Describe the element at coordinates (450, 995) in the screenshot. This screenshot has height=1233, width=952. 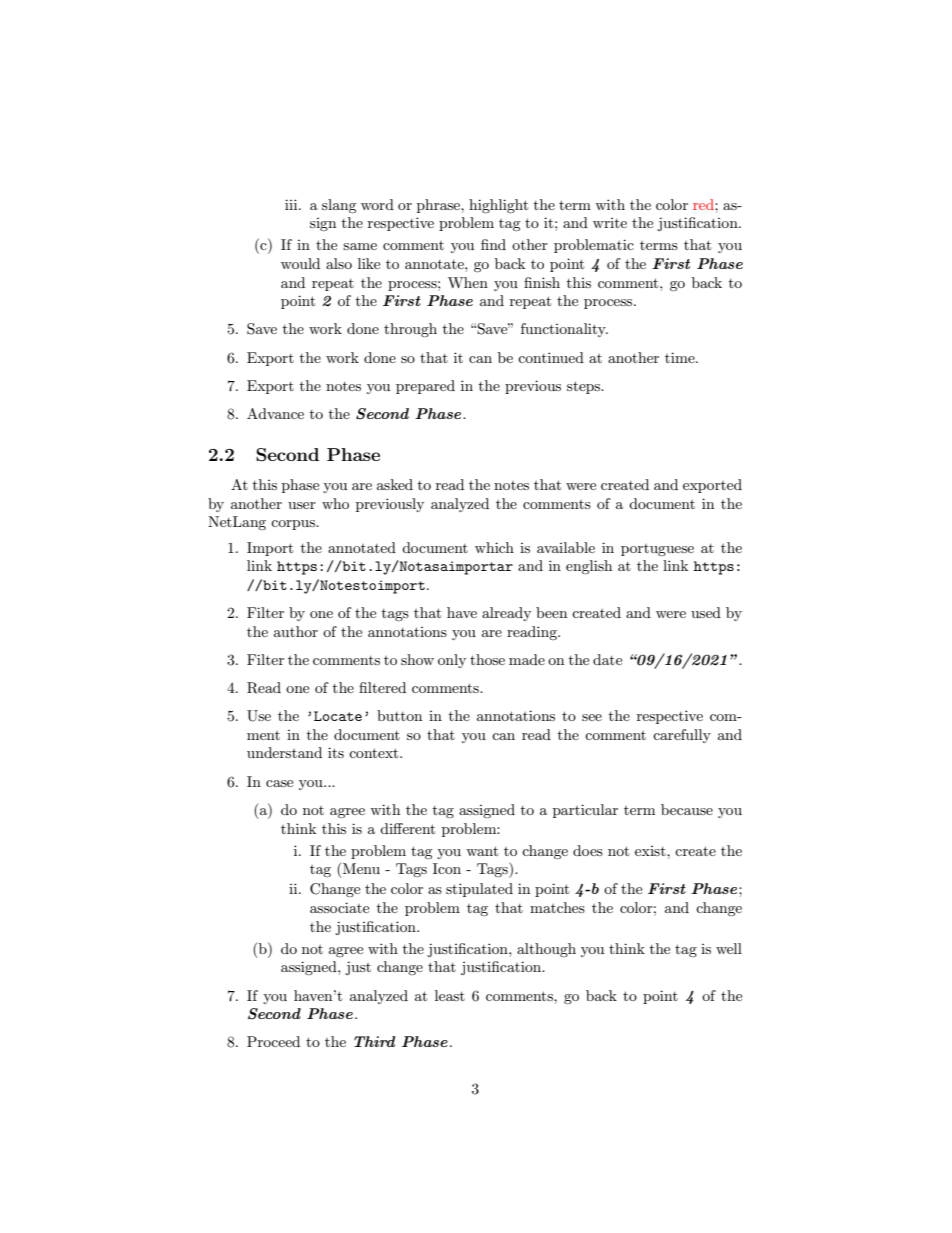
I see `least` at that location.
